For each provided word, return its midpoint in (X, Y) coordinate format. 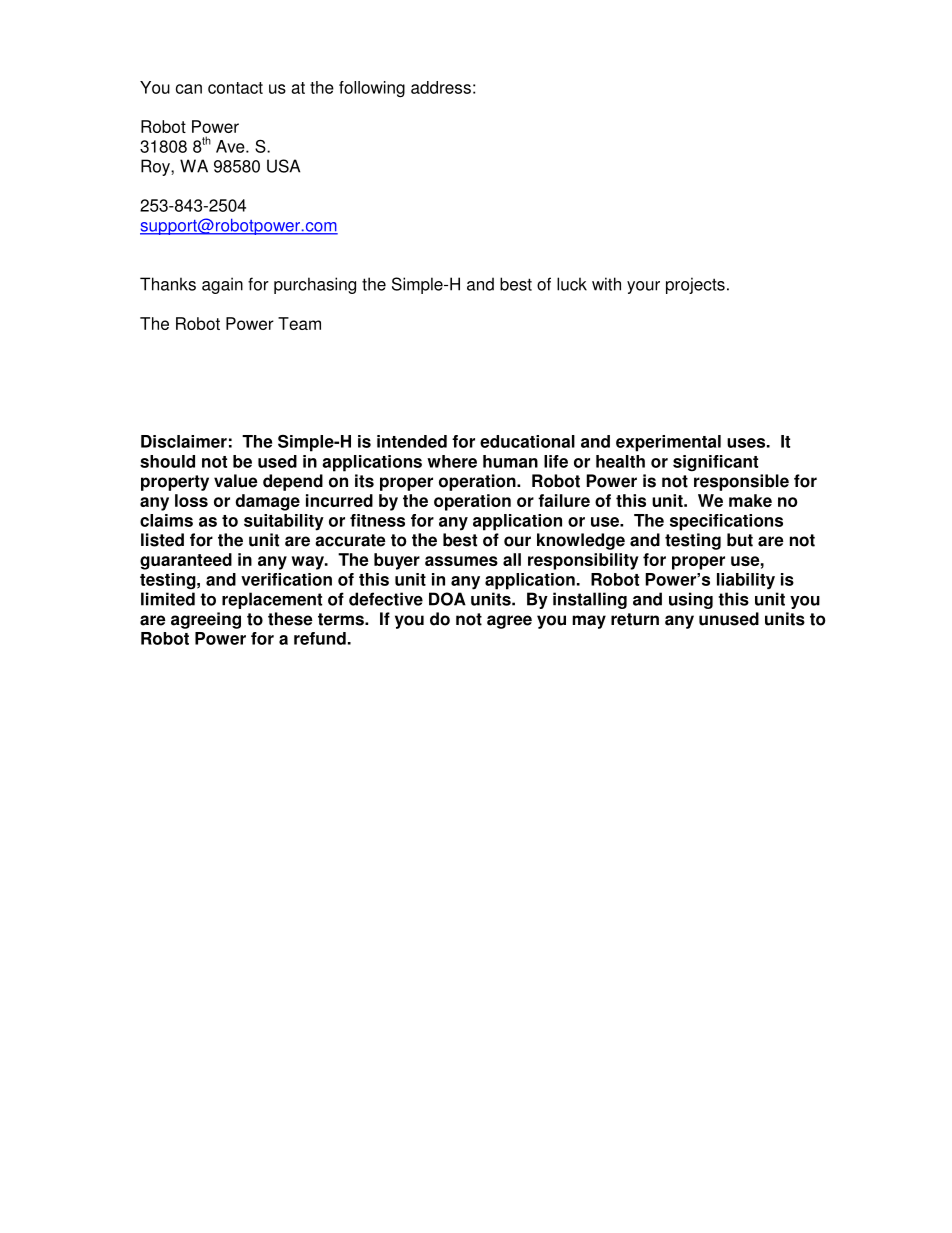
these (290, 619)
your (643, 287)
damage (267, 502)
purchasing (315, 285)
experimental (668, 443)
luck (572, 284)
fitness (377, 520)
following (372, 89)
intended (412, 441)
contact (235, 88)
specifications (726, 522)
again (222, 285)
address (441, 87)
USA (283, 166)
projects (695, 285)
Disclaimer (184, 441)
